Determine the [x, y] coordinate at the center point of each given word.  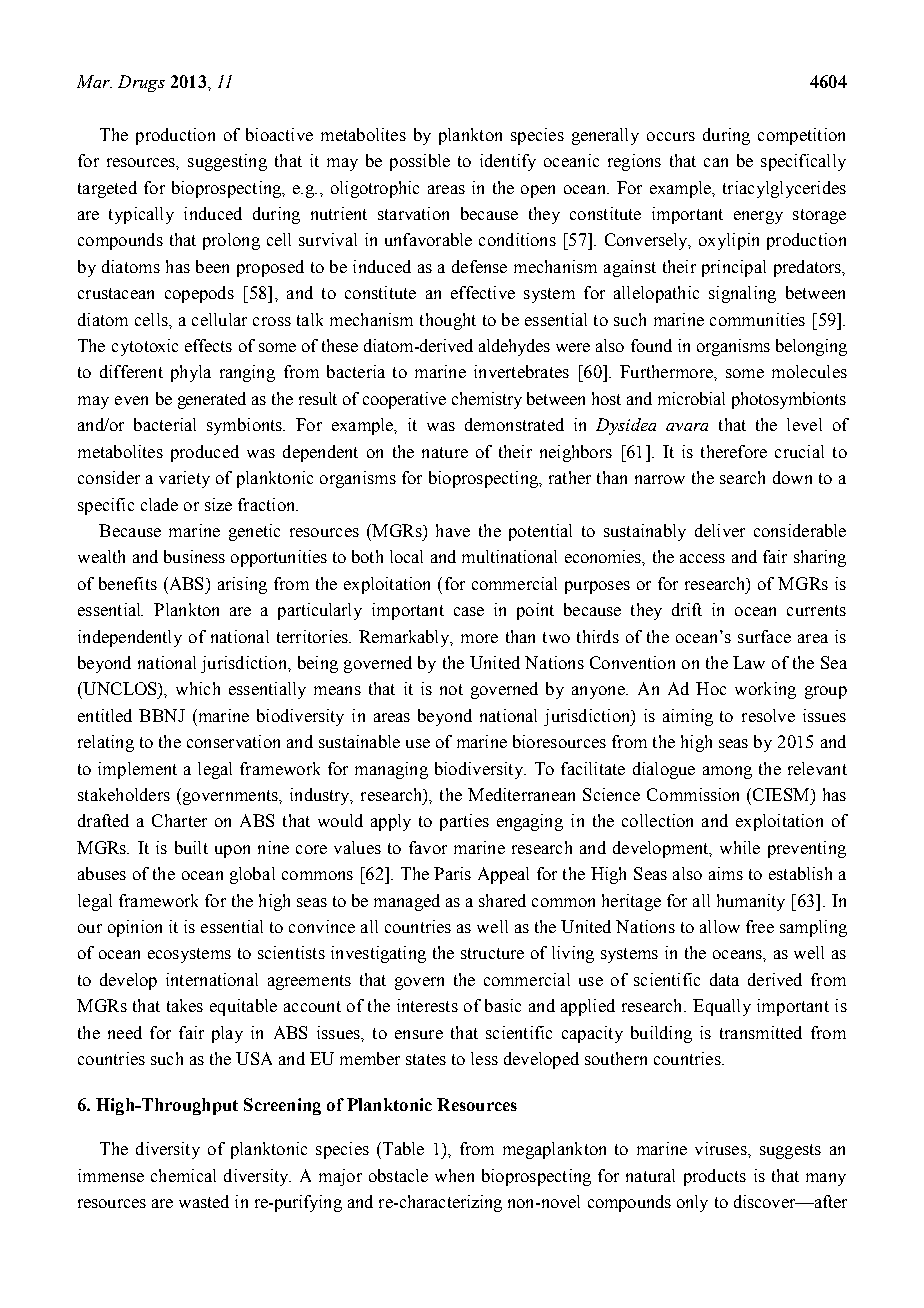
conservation [233, 741]
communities [757, 319]
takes [185, 1005]
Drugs [141, 83]
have [453, 530]
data [724, 979]
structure [492, 953]
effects [208, 345]
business [194, 556]
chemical [183, 1175]
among [727, 772]
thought [448, 321]
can [716, 162]
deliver [720, 530]
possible [420, 162]
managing [391, 770]
